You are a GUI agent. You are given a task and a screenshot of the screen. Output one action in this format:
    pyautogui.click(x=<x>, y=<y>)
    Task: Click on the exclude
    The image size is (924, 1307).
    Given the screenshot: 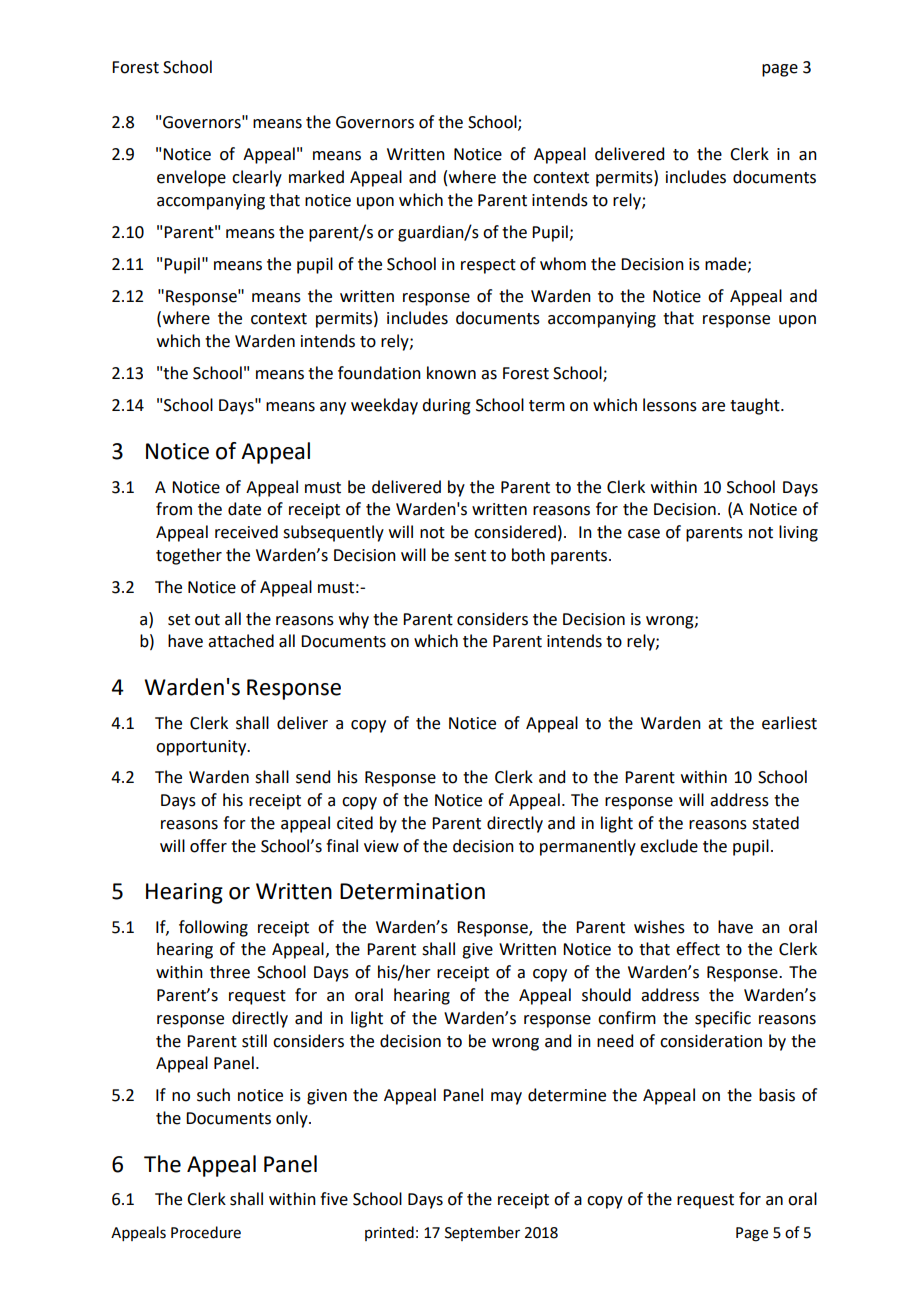 What is the action you would take?
    pyautogui.click(x=669, y=846)
